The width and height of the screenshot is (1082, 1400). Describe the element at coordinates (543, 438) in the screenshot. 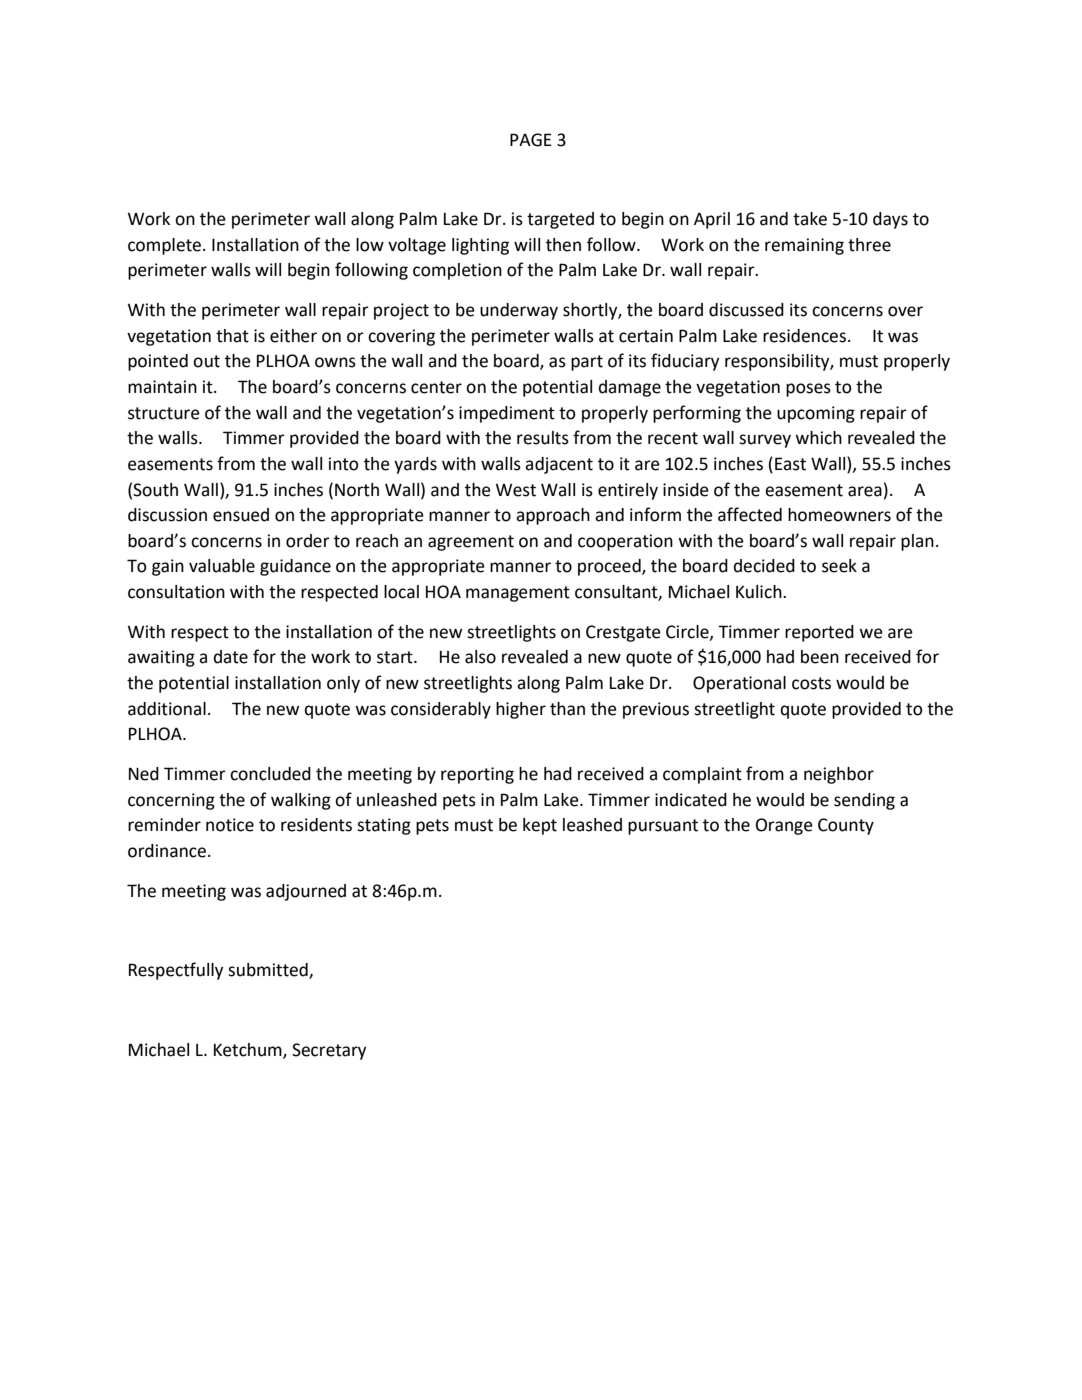

I see `results` at that location.
